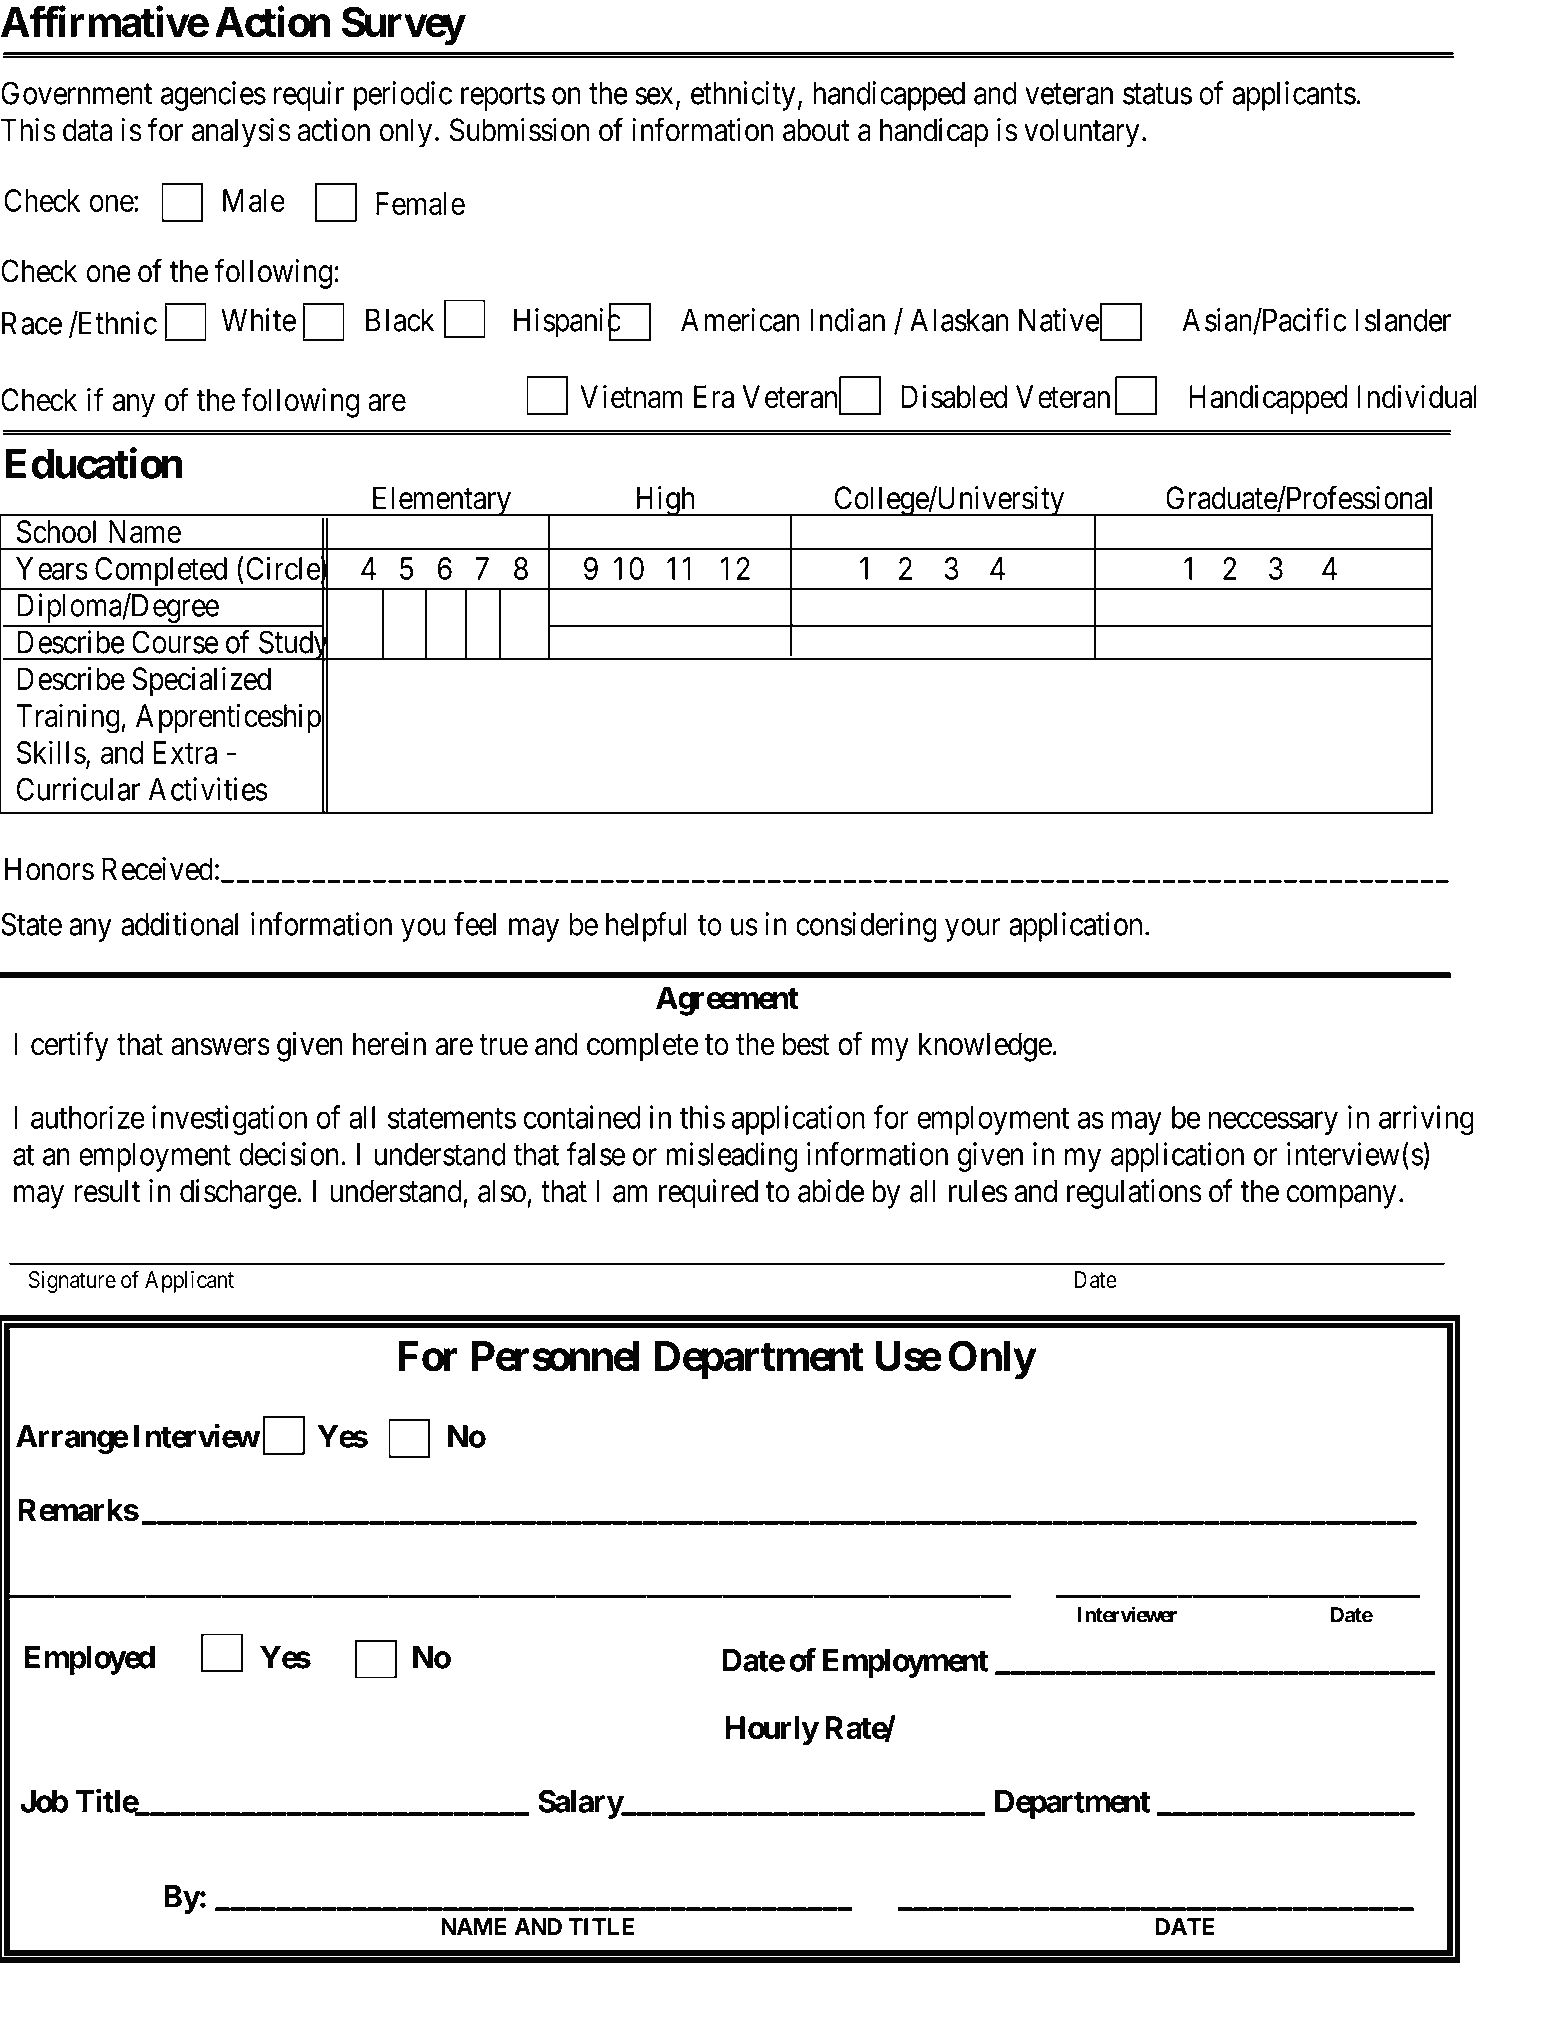 The height and width of the screenshot is (2024, 1564). Describe the element at coordinates (555, 1356) in the screenshot. I see `Personnel` at that location.
